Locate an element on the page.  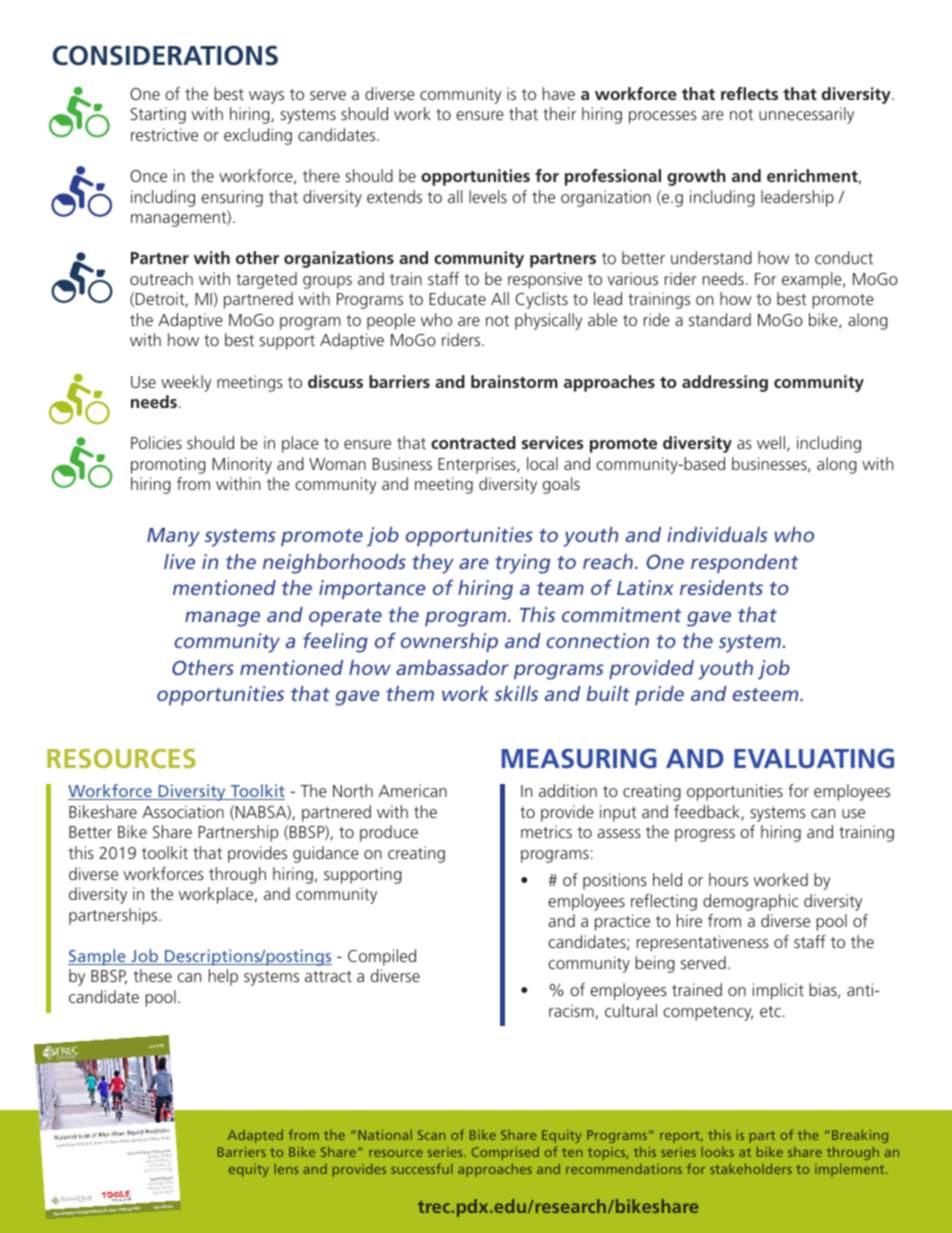
contracted is located at coordinates (473, 442).
